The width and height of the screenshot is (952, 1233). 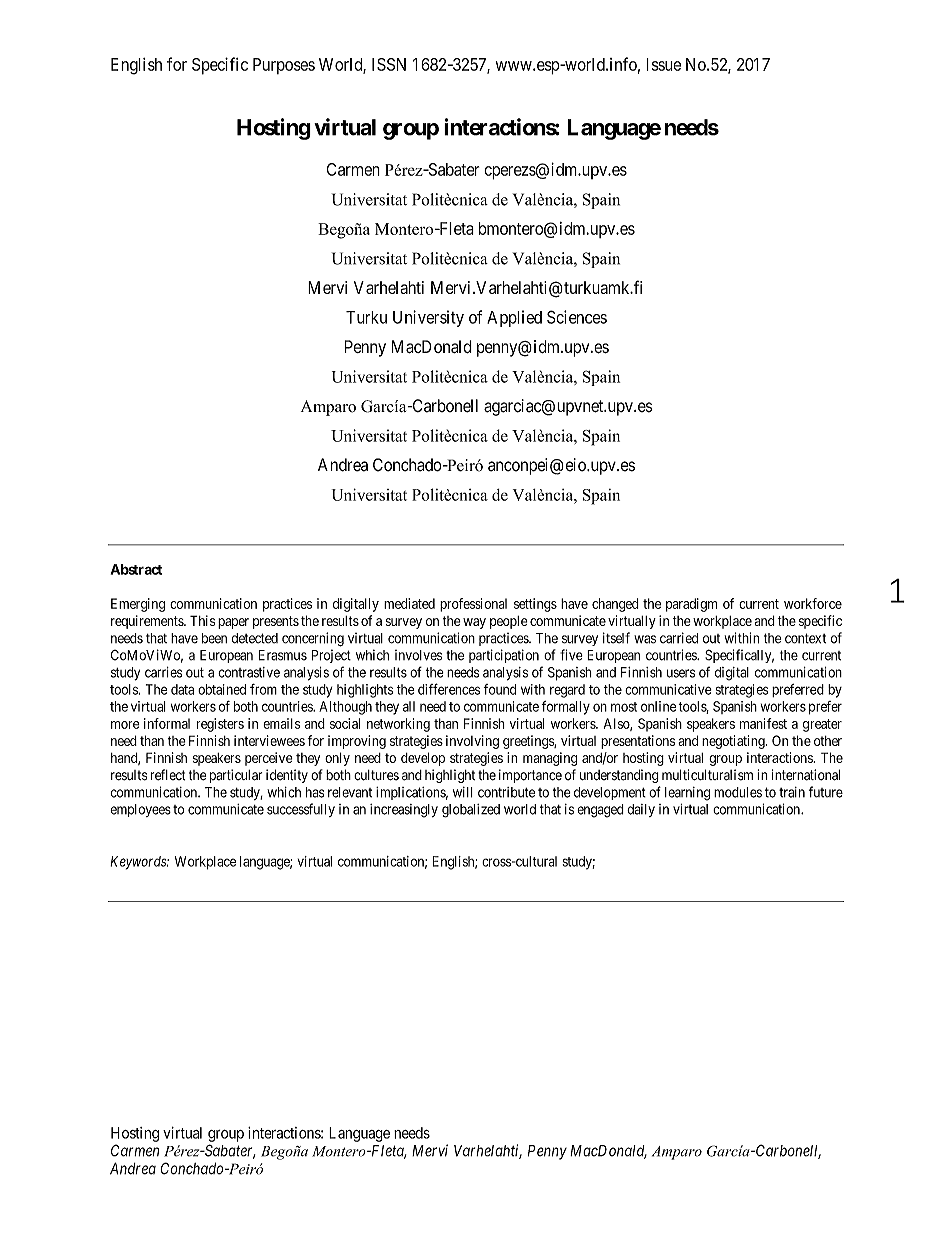 I want to click on Sciences, so click(x=577, y=317).
